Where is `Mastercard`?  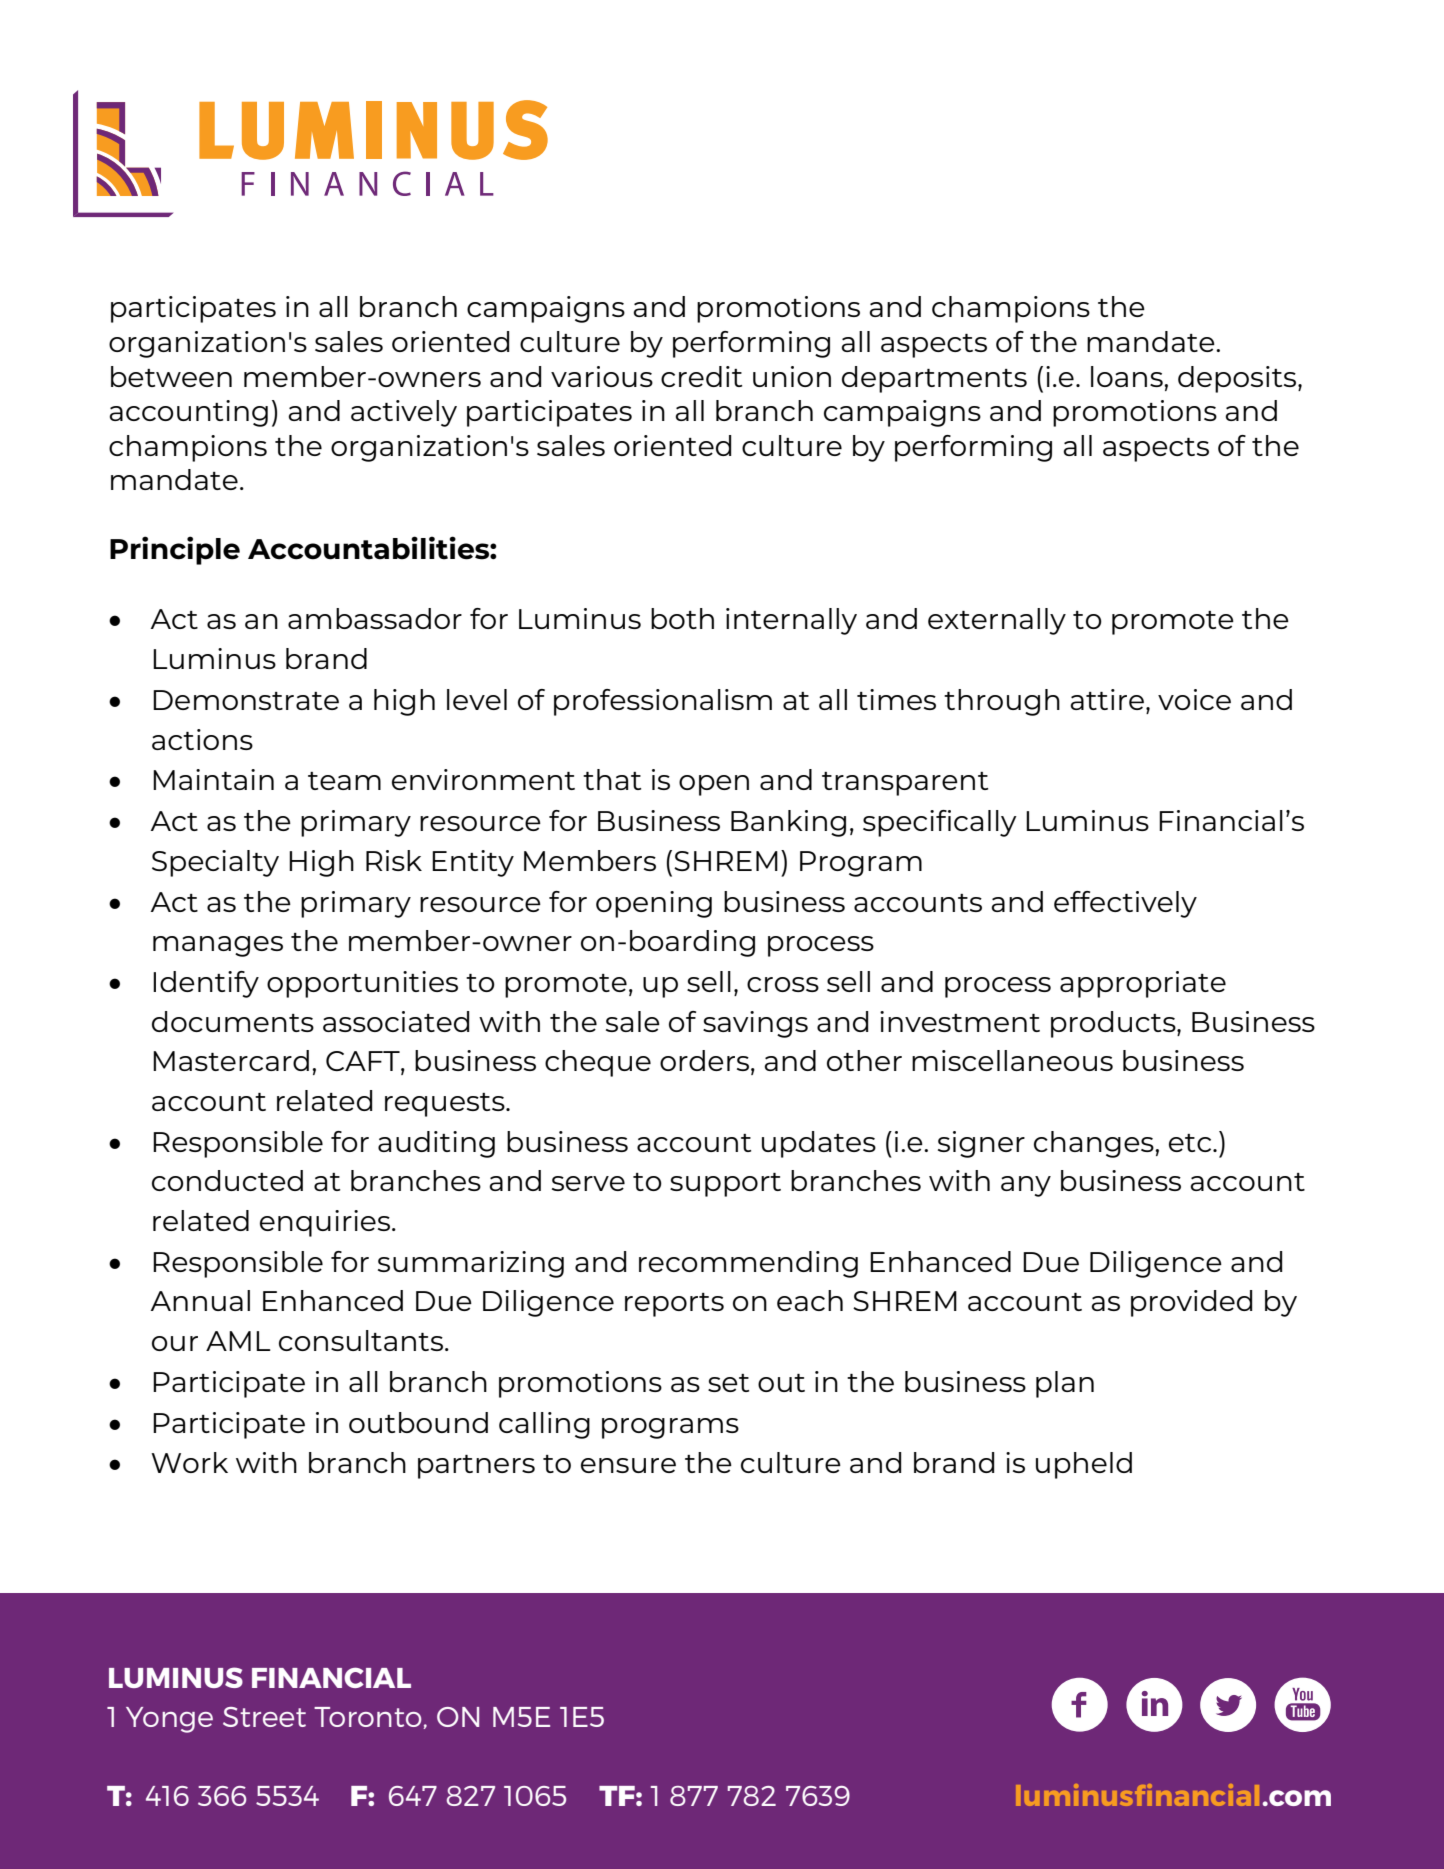 Mastercard is located at coordinates (231, 1060).
